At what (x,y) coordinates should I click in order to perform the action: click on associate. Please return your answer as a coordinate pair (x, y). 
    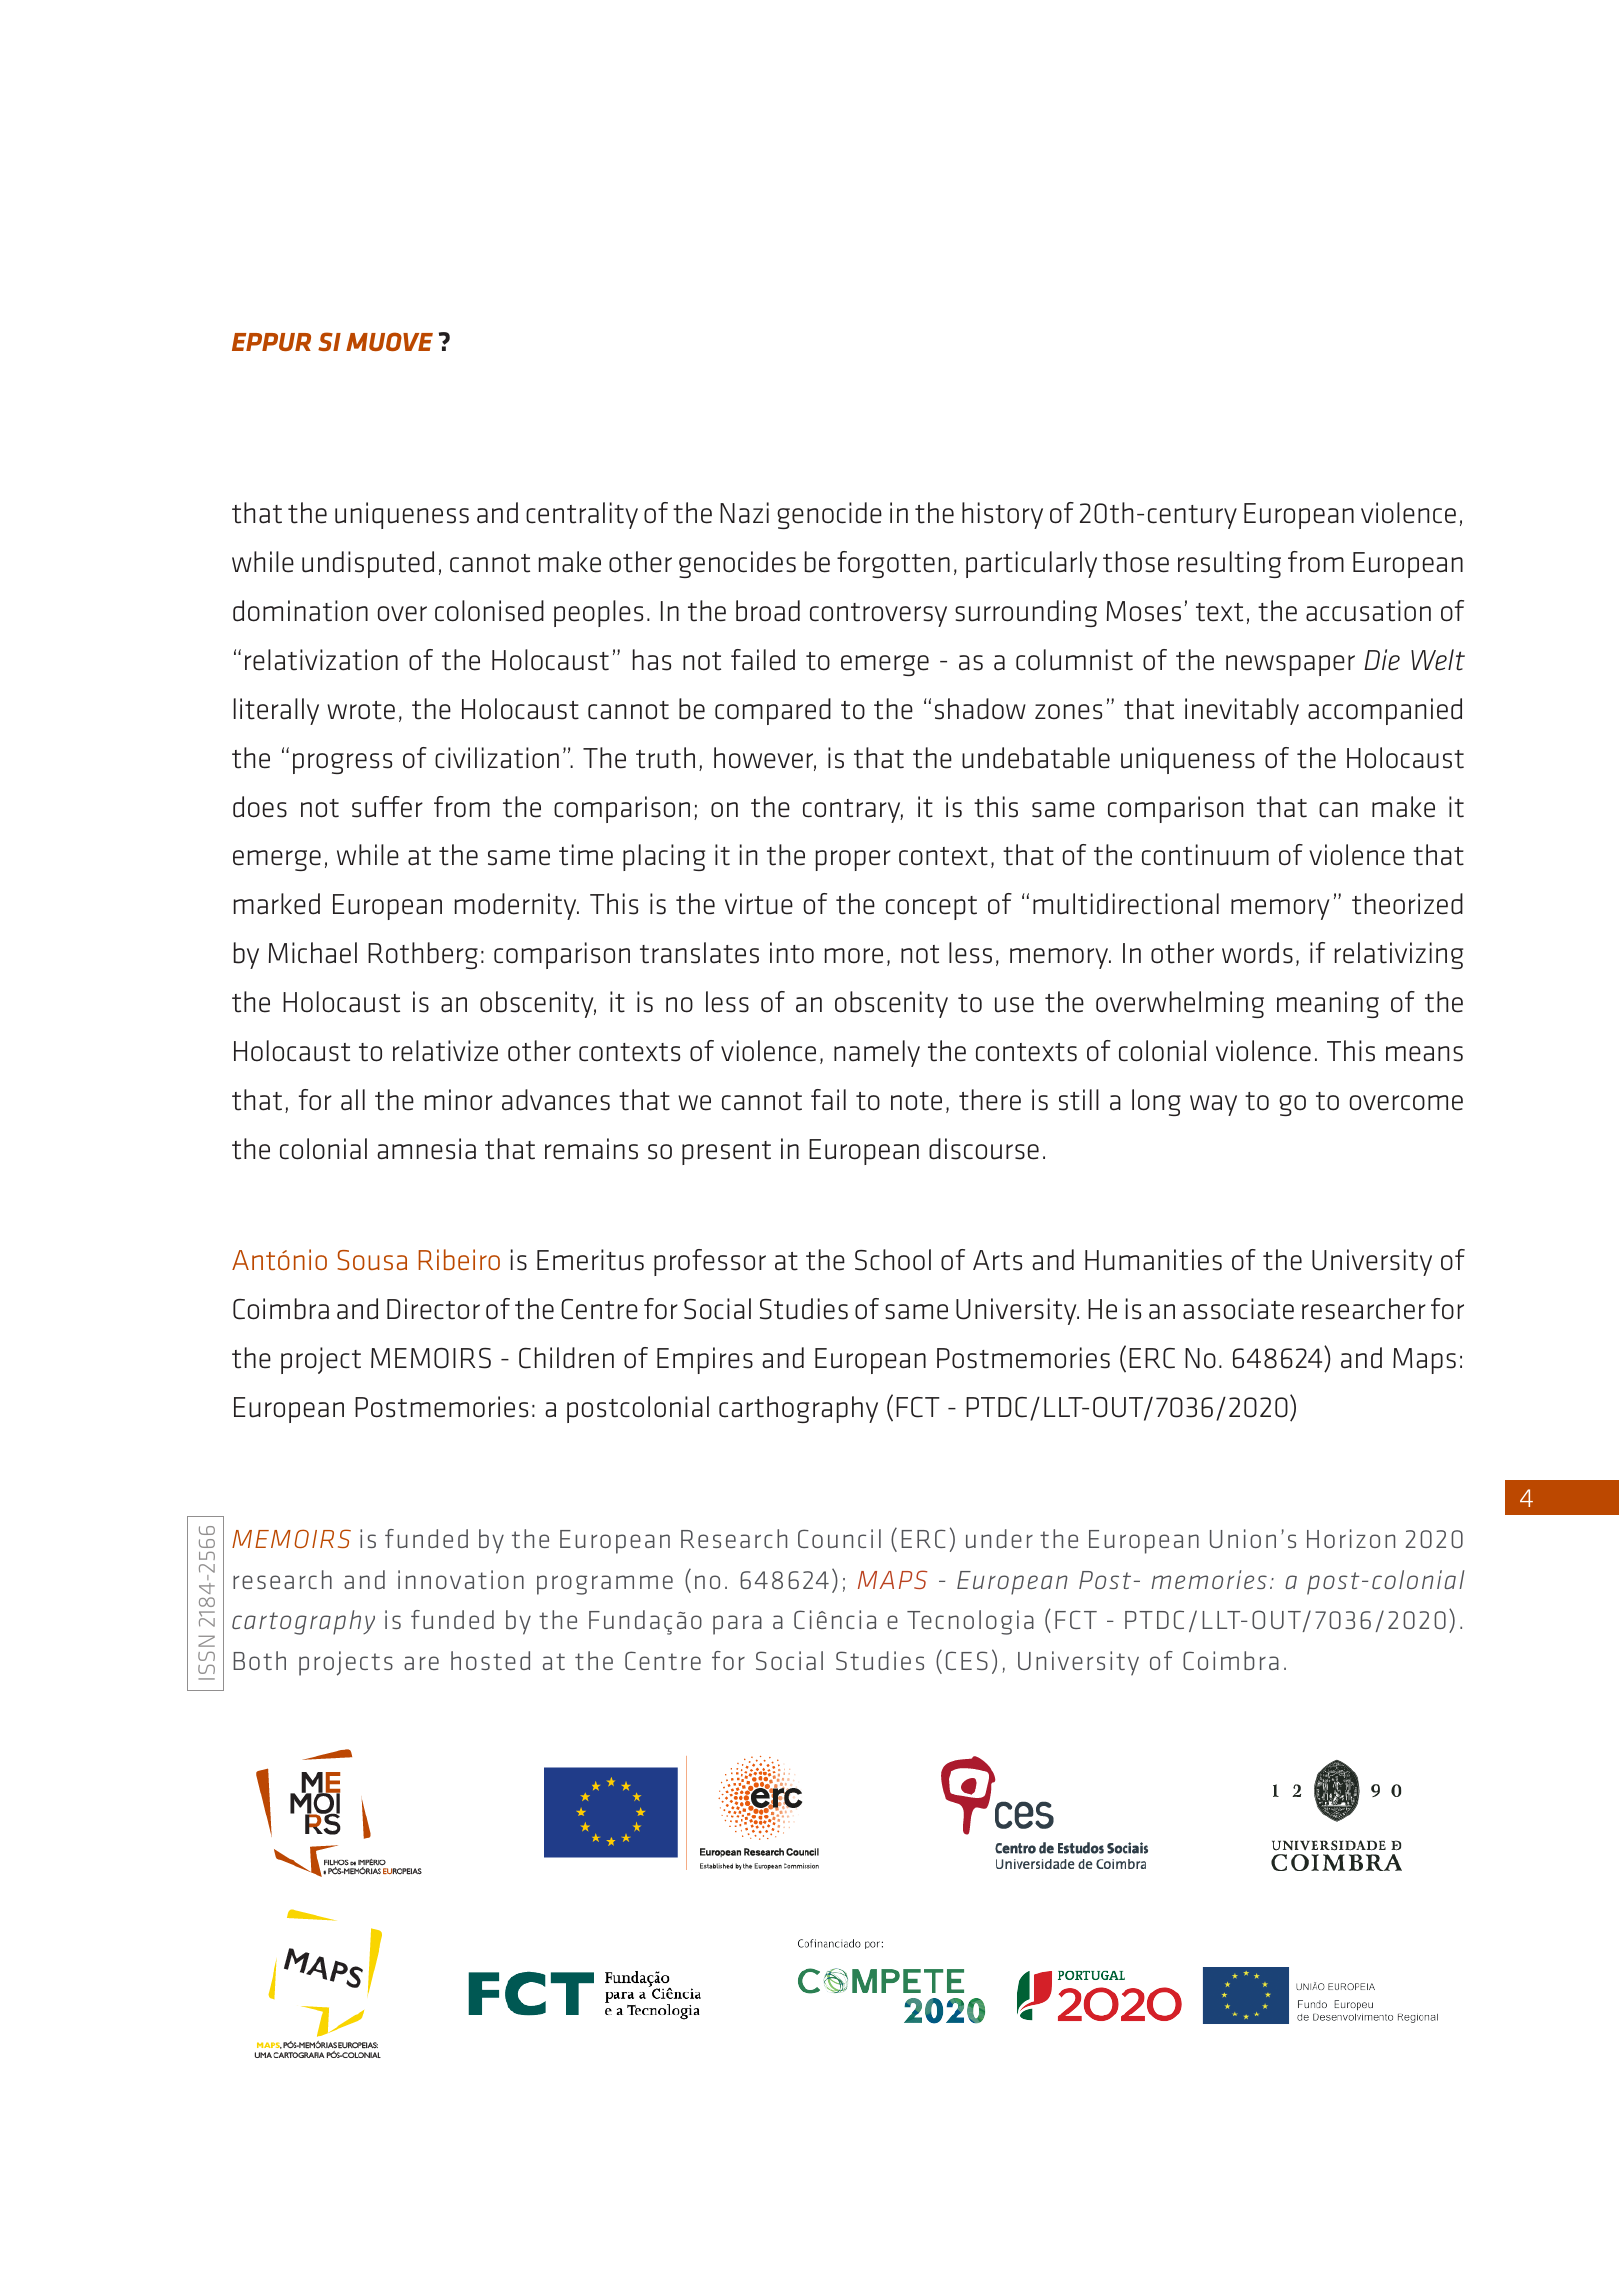
    Looking at the image, I should click on (1238, 1309).
